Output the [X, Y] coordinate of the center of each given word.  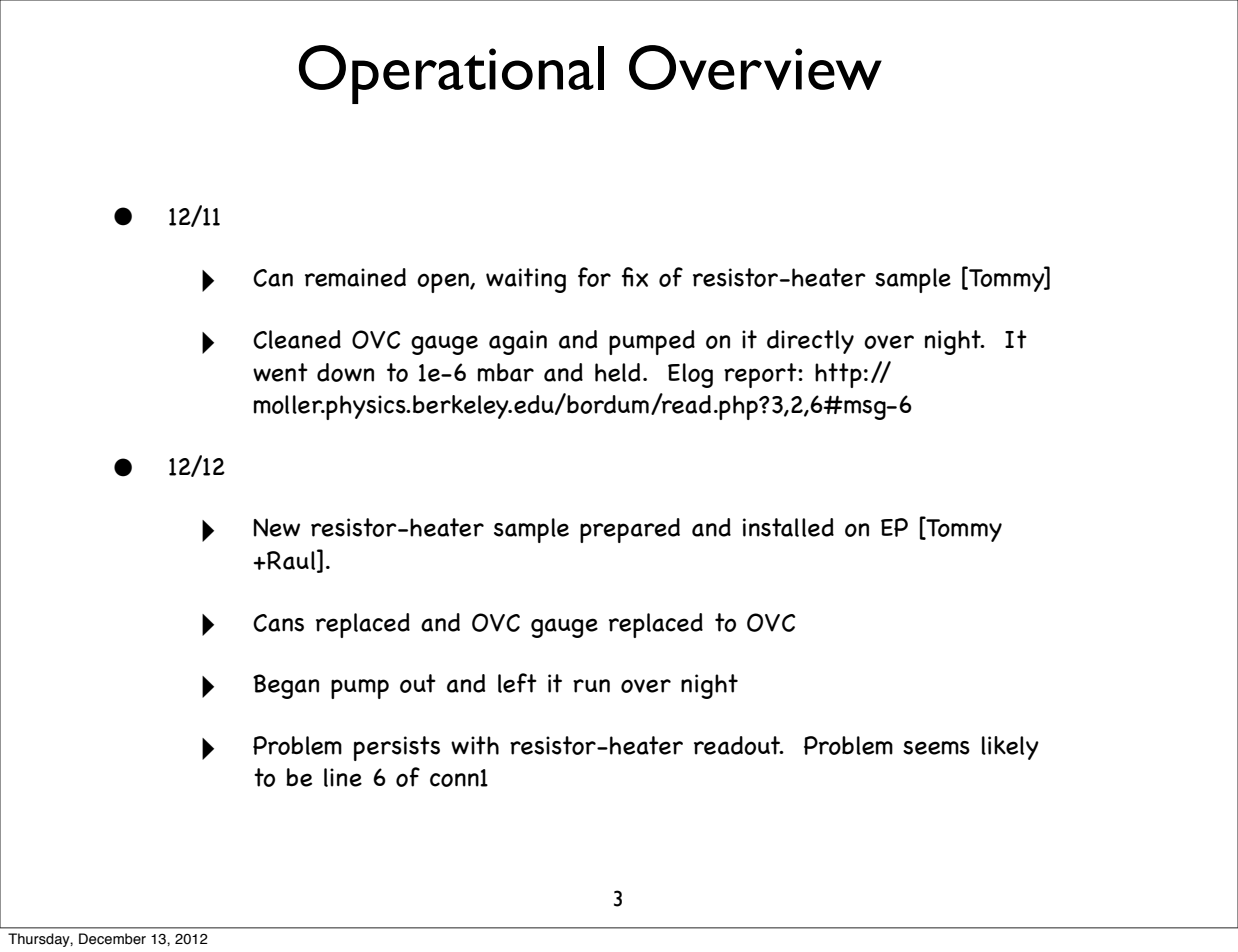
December [112, 939]
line [343, 777]
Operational [451, 74]
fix [635, 277]
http [838, 375]
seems [936, 748]
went [280, 372]
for [594, 277]
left [517, 683]
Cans [278, 623]
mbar [506, 372]
